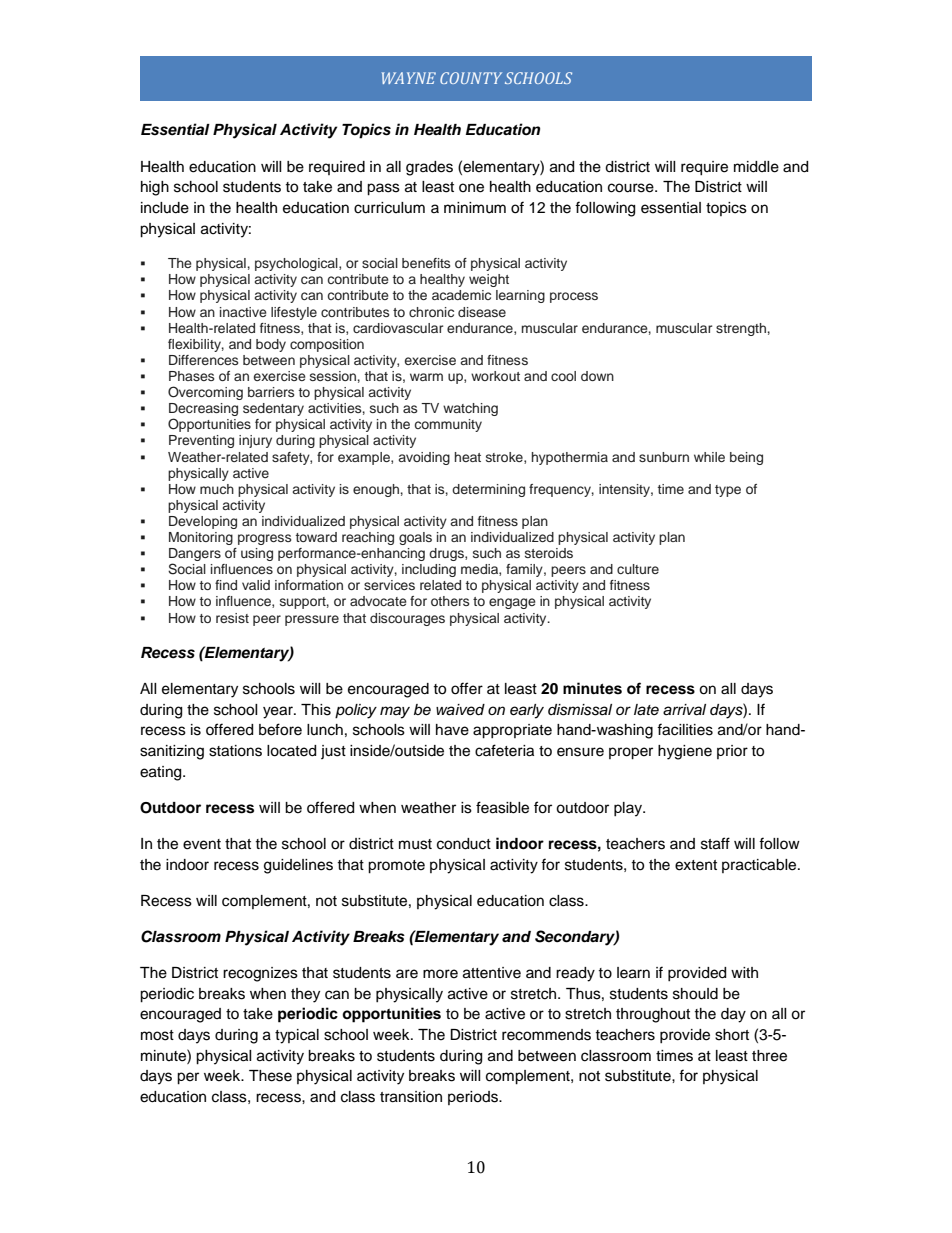  I want to click on high, so click(155, 188).
